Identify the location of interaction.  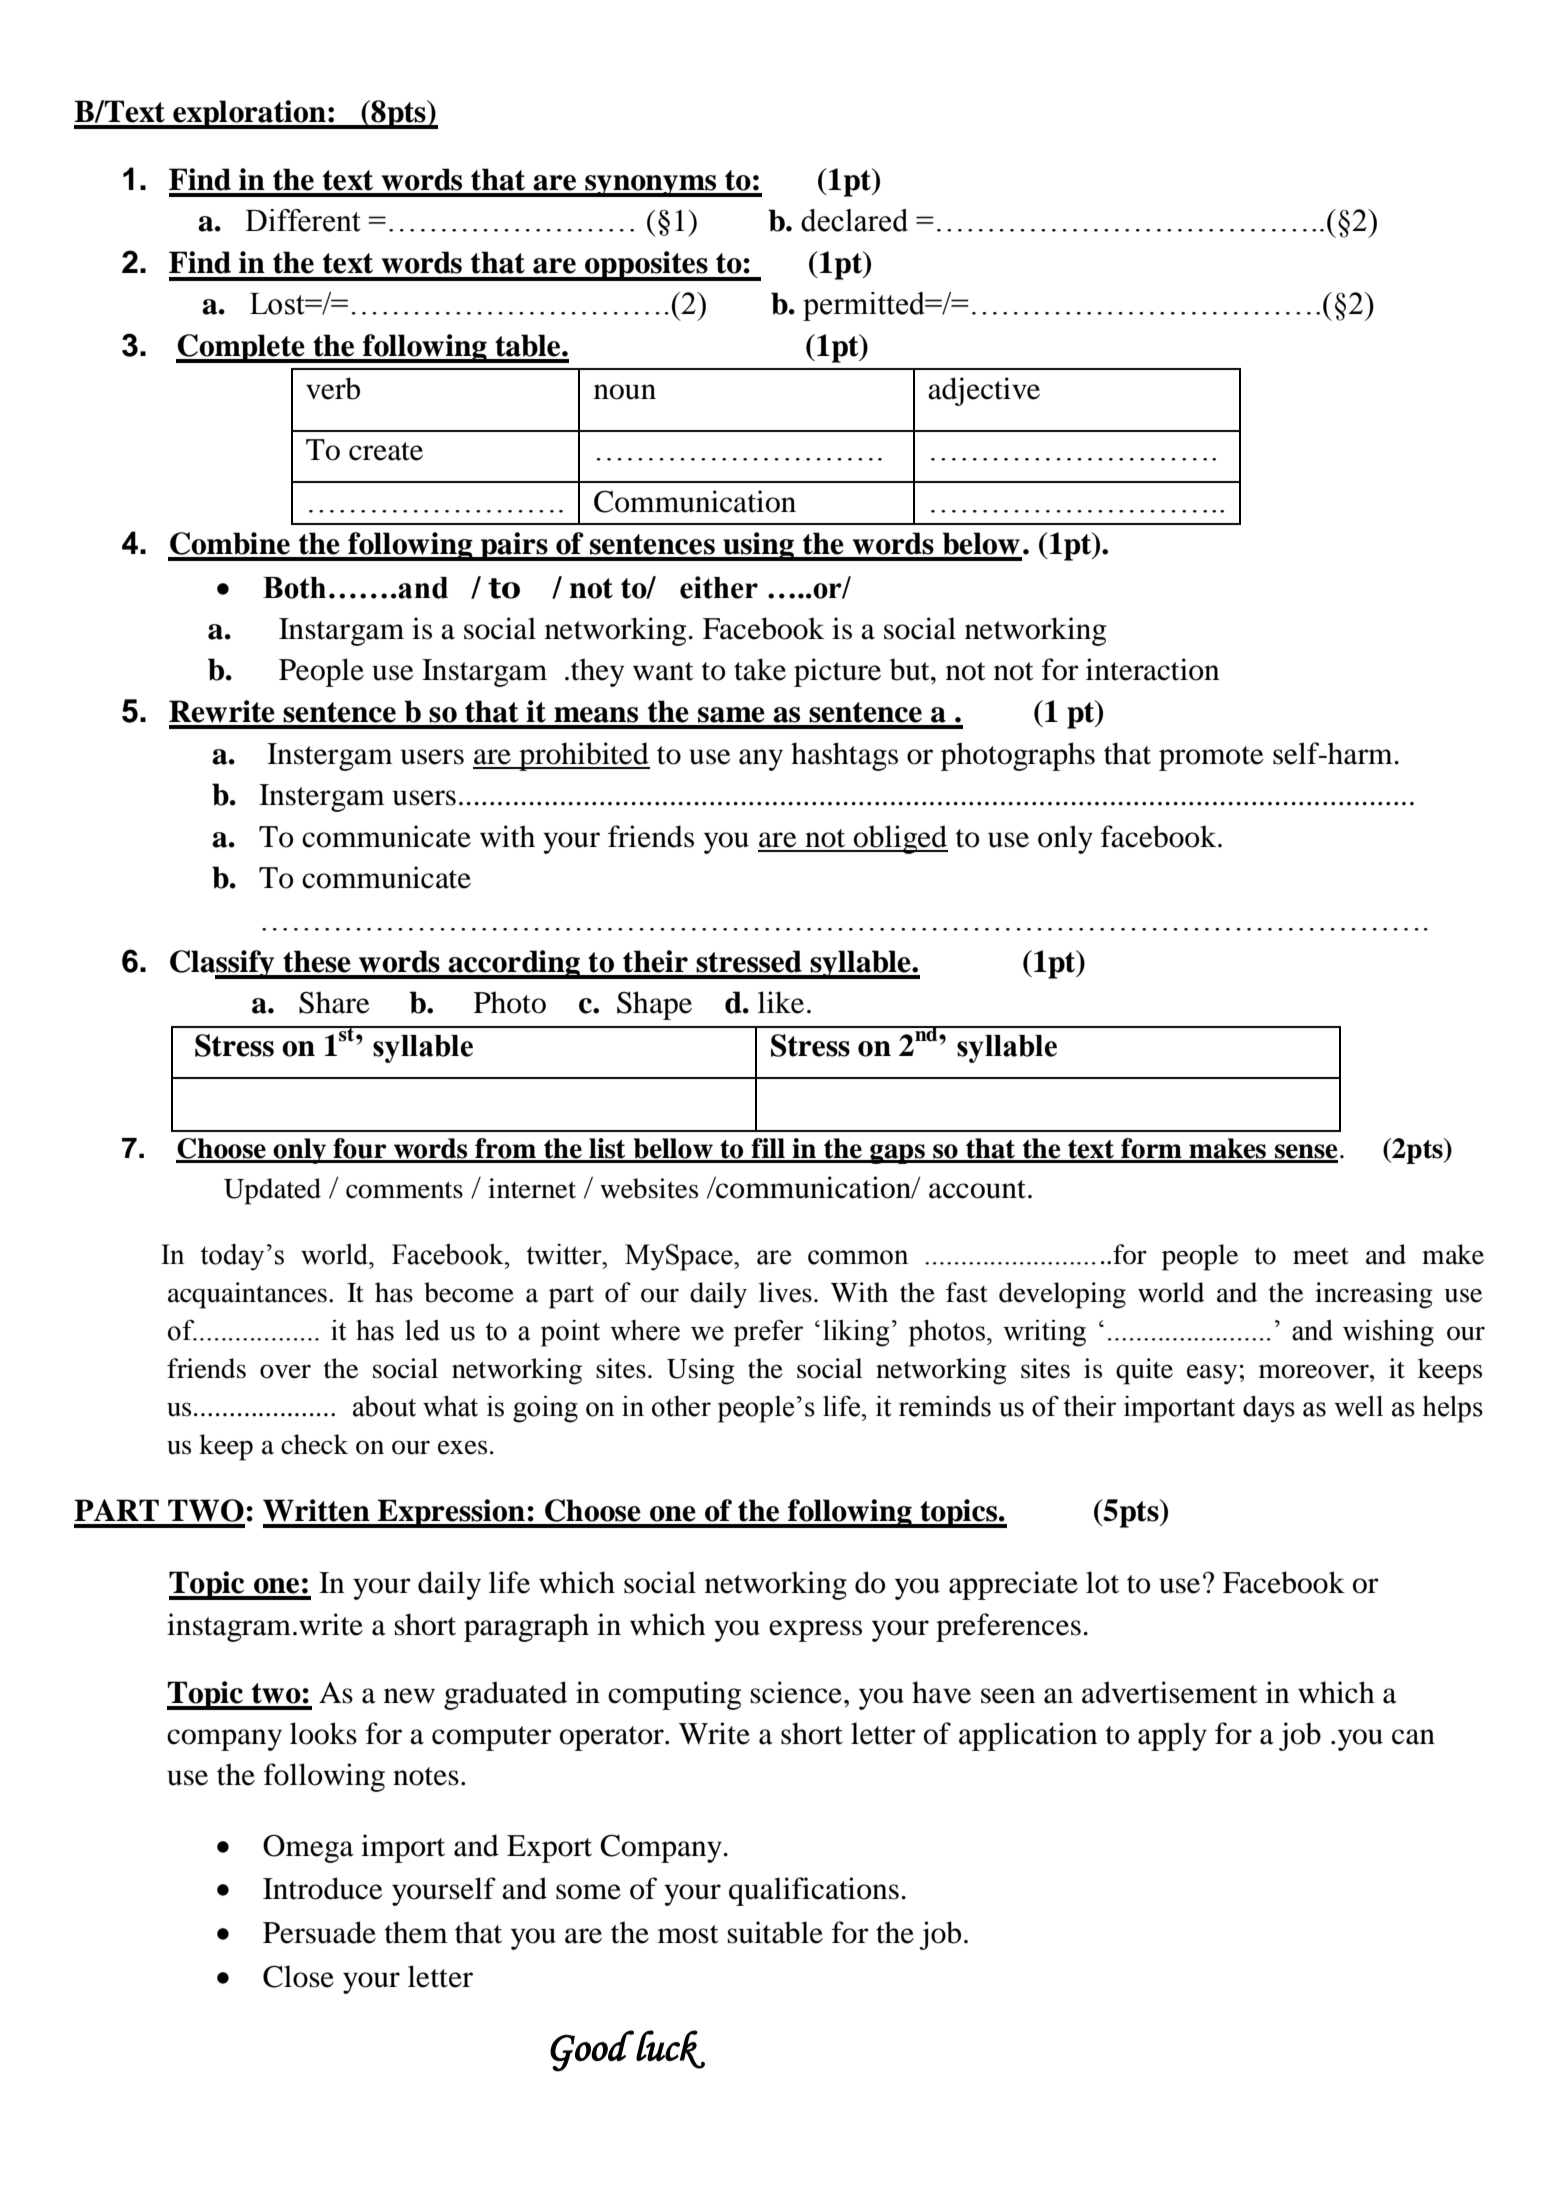
(1152, 669).
